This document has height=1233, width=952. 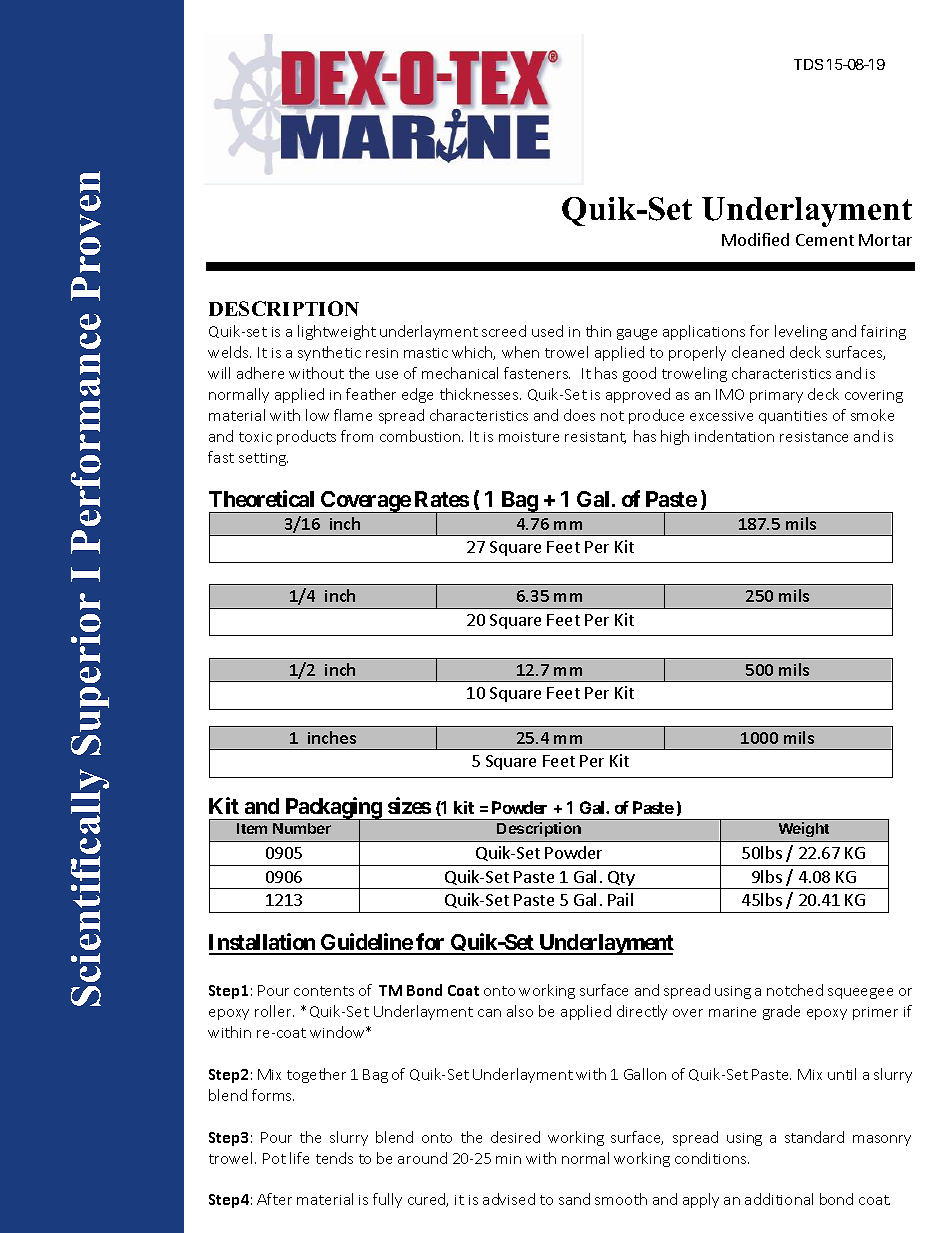 What do you see at coordinates (814, 1137) in the document?
I see `standard` at bounding box center [814, 1137].
